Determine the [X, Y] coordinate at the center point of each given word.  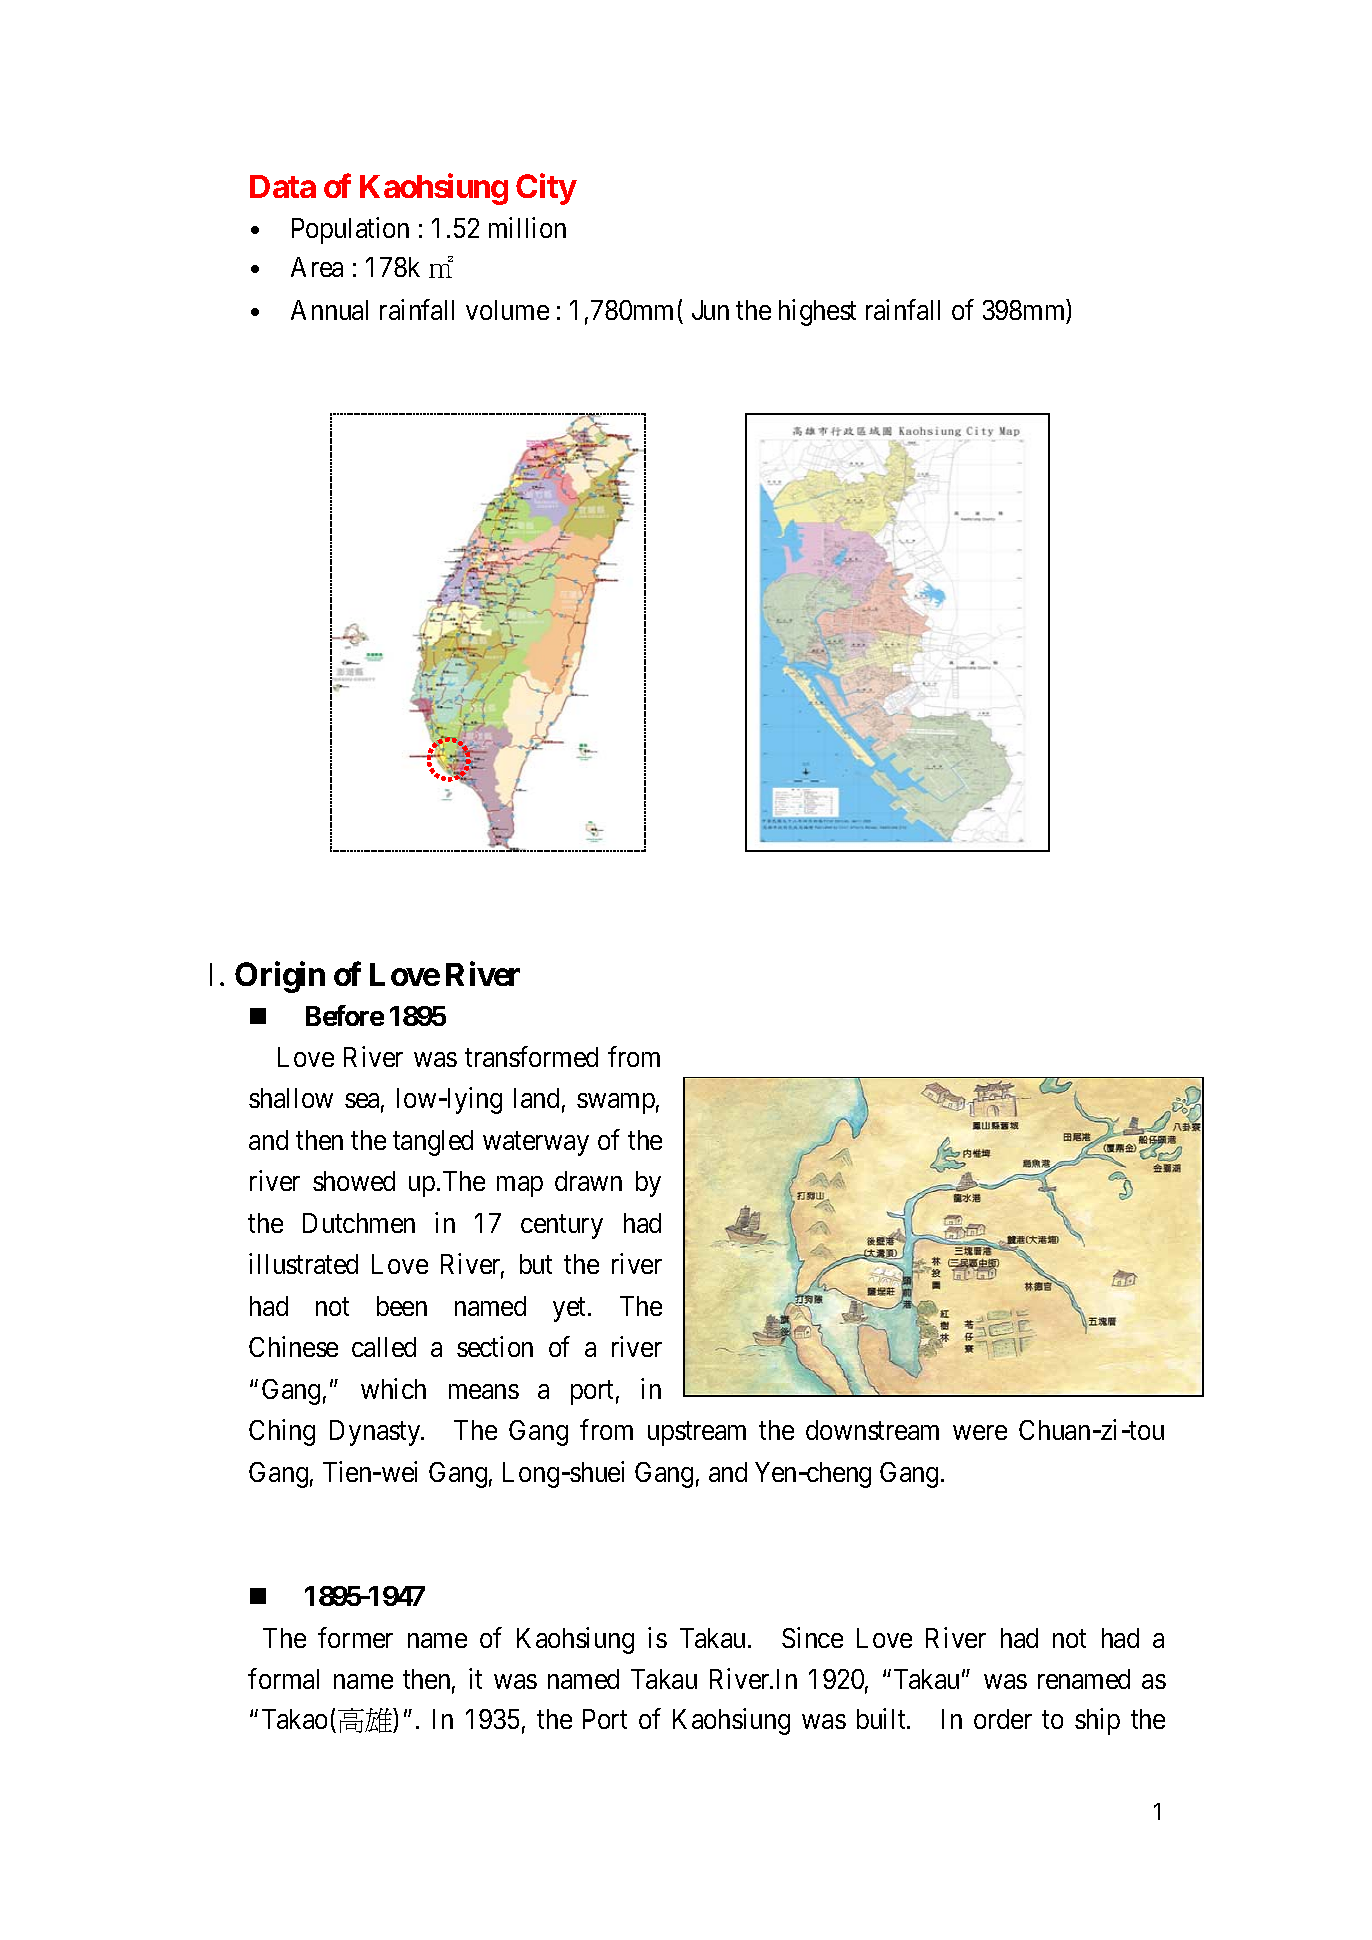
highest [817, 313]
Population [350, 230]
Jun [710, 310]
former [355, 1637]
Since [812, 1637]
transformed [531, 1056]
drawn [588, 1181]
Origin [280, 977]
